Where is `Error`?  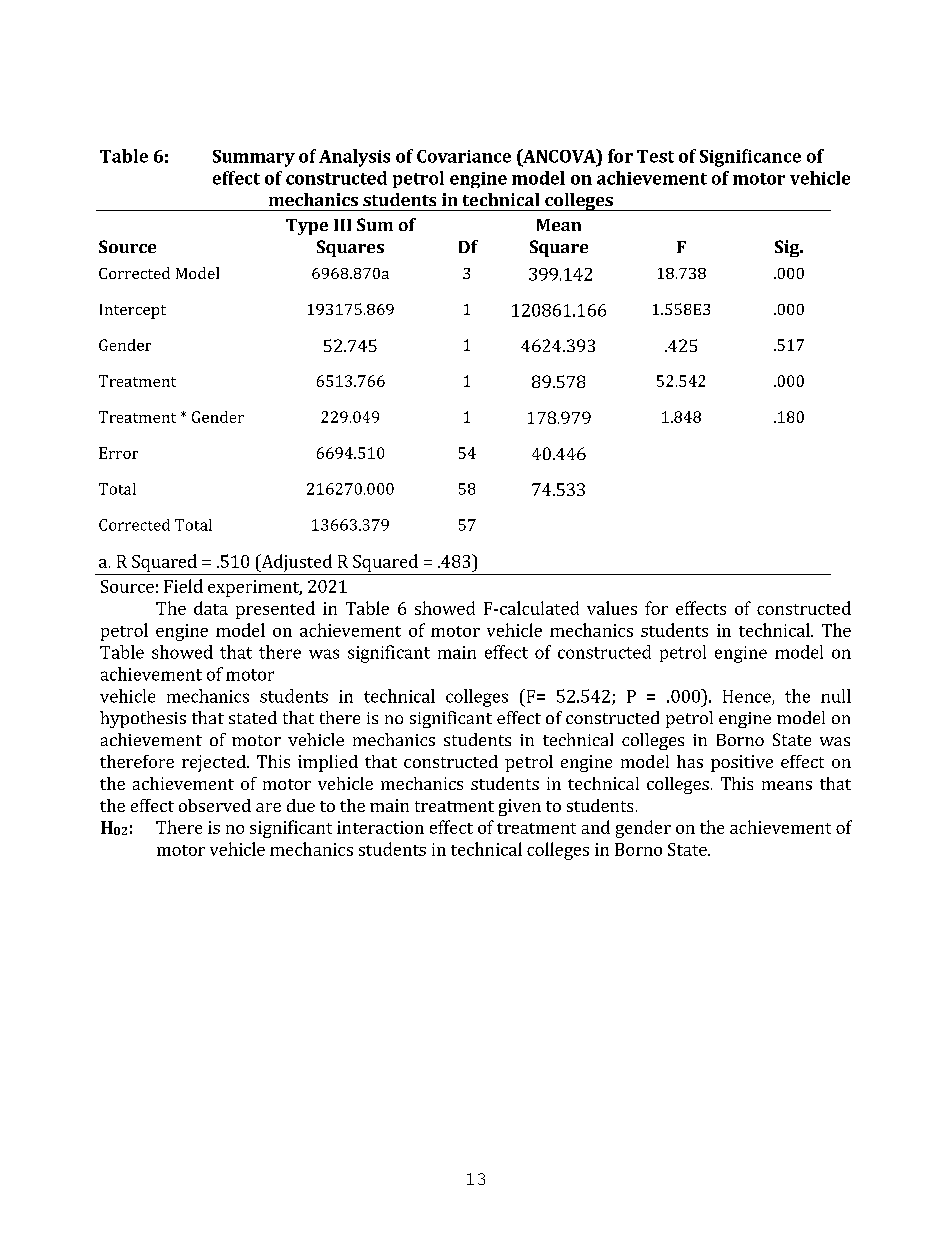
Error is located at coordinates (118, 453).
